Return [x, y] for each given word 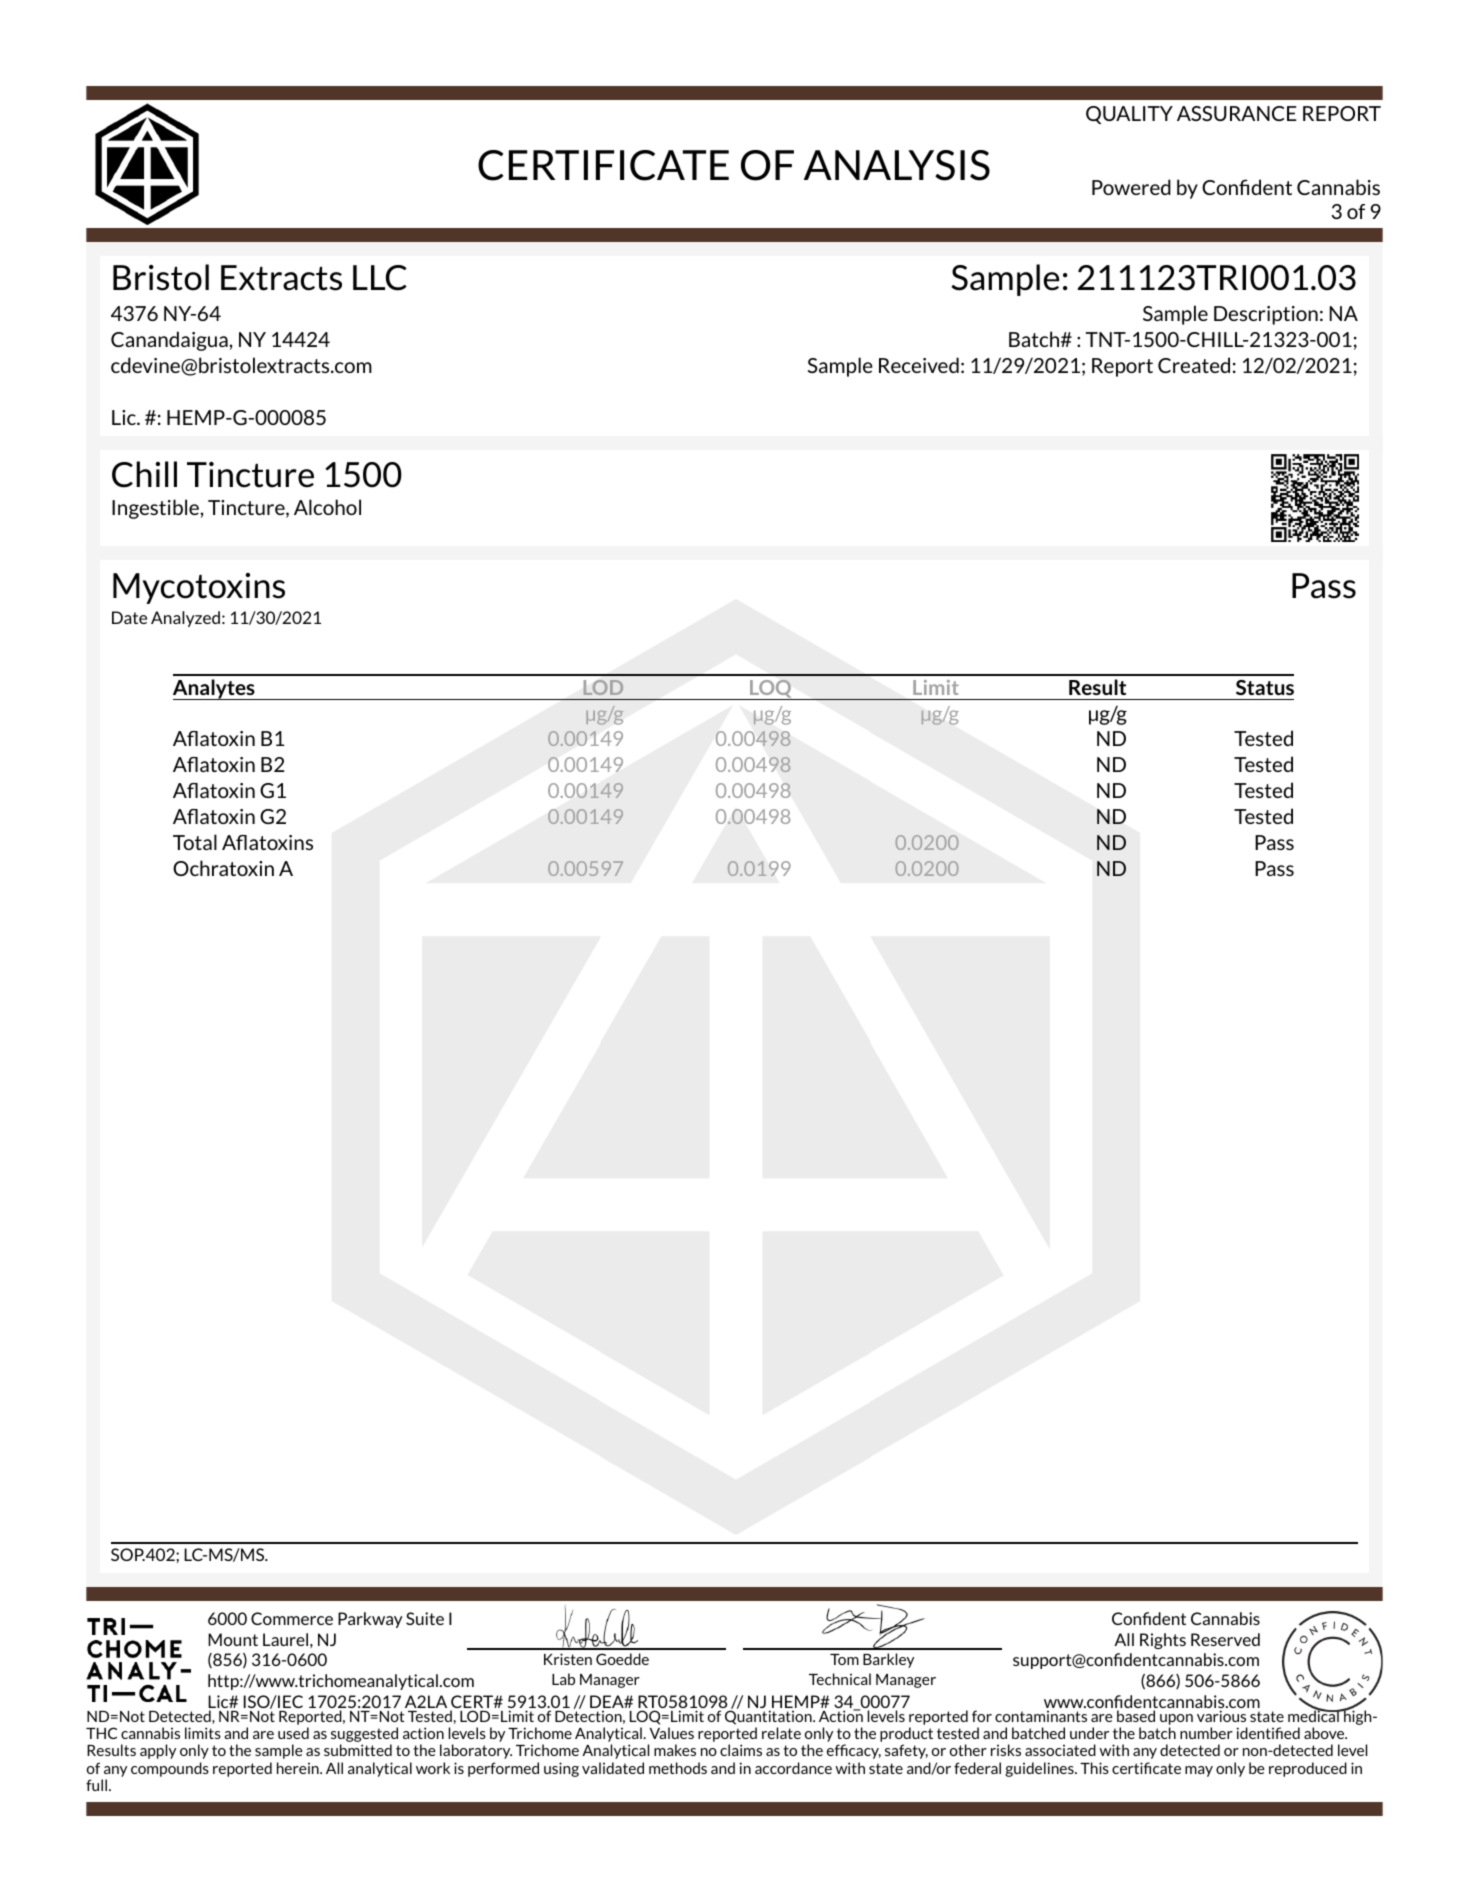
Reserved [1225, 1639]
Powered [1131, 187]
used [293, 1733]
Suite [425, 1618]
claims [741, 1750]
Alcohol [327, 507]
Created [1194, 365]
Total [195, 842]
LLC [380, 278]
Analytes [215, 689]
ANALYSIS [897, 165]
